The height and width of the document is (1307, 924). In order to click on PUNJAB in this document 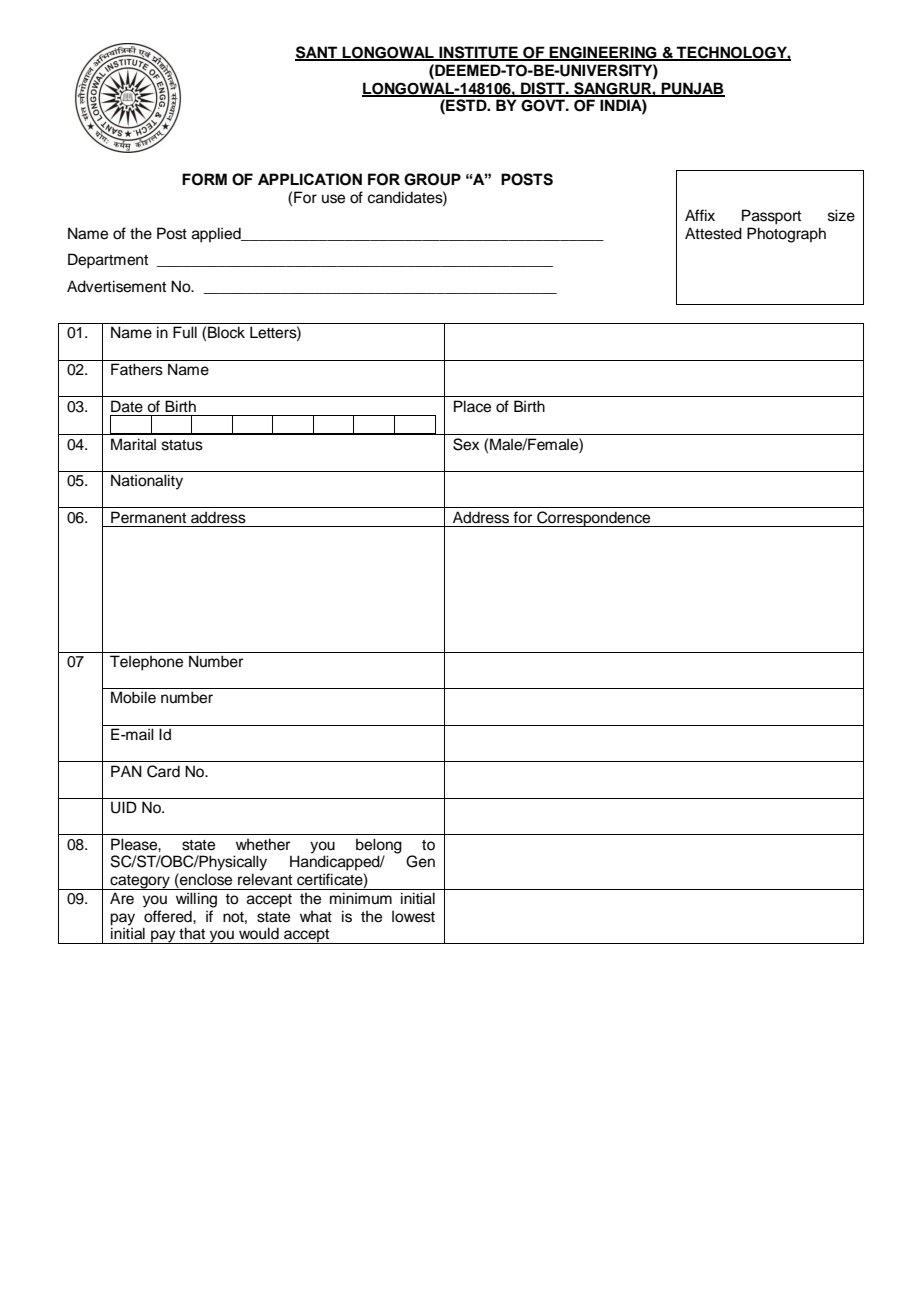, I will do `click(692, 89)`.
